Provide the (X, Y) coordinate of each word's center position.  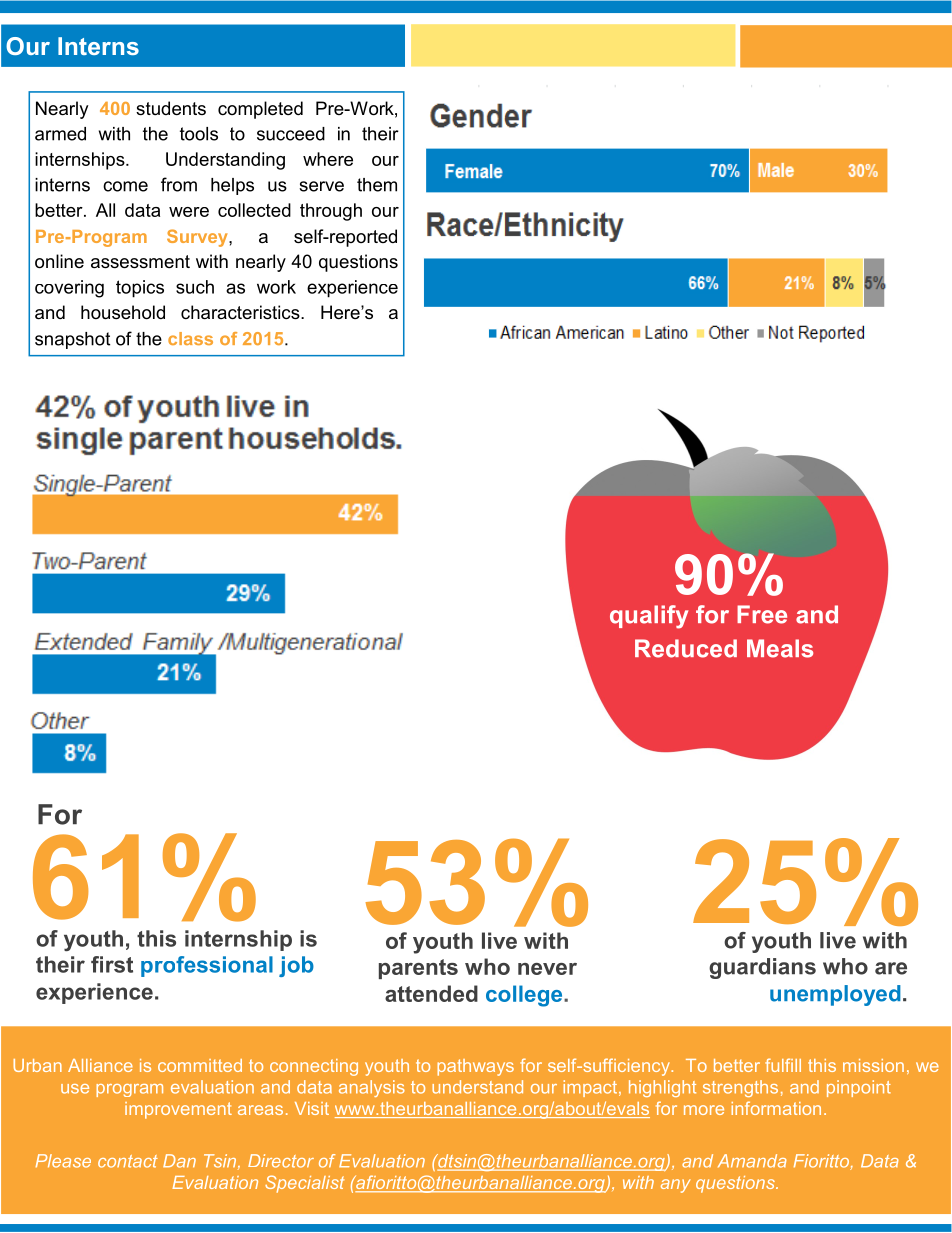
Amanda (752, 1161)
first (112, 964)
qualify (649, 617)
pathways (475, 1067)
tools (199, 134)
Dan (179, 1161)
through (331, 212)
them (377, 185)
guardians (762, 968)
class (190, 338)
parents (418, 969)
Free (762, 614)
